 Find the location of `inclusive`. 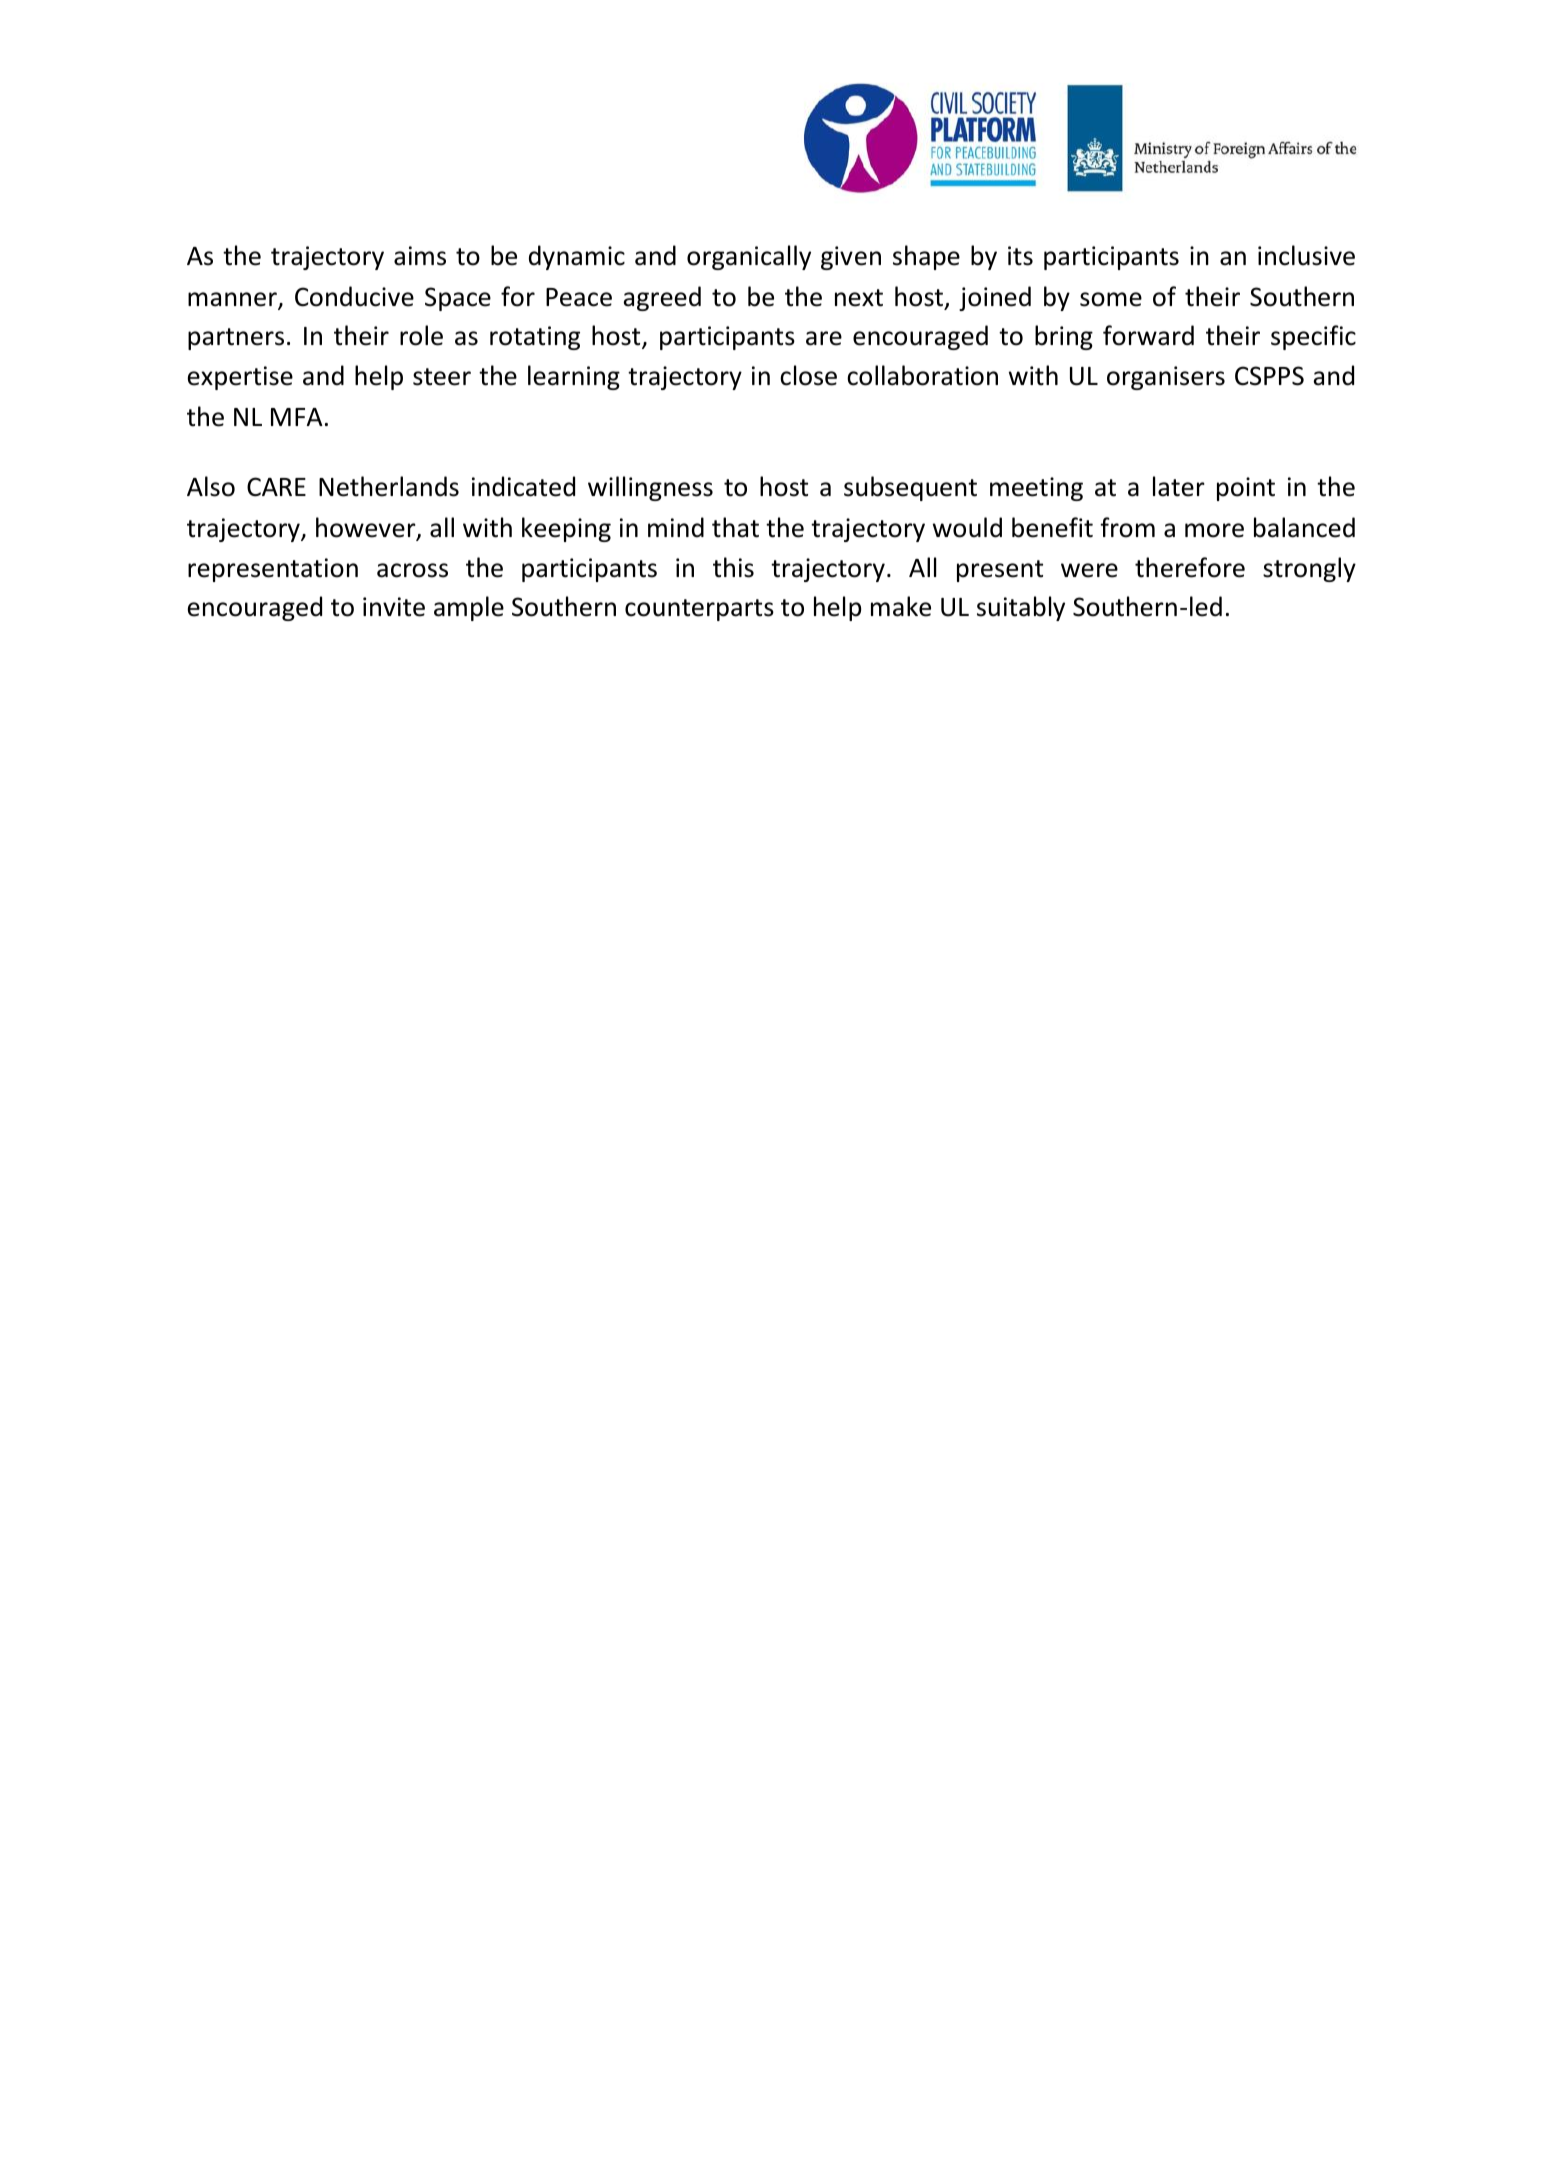

inclusive is located at coordinates (1306, 255).
